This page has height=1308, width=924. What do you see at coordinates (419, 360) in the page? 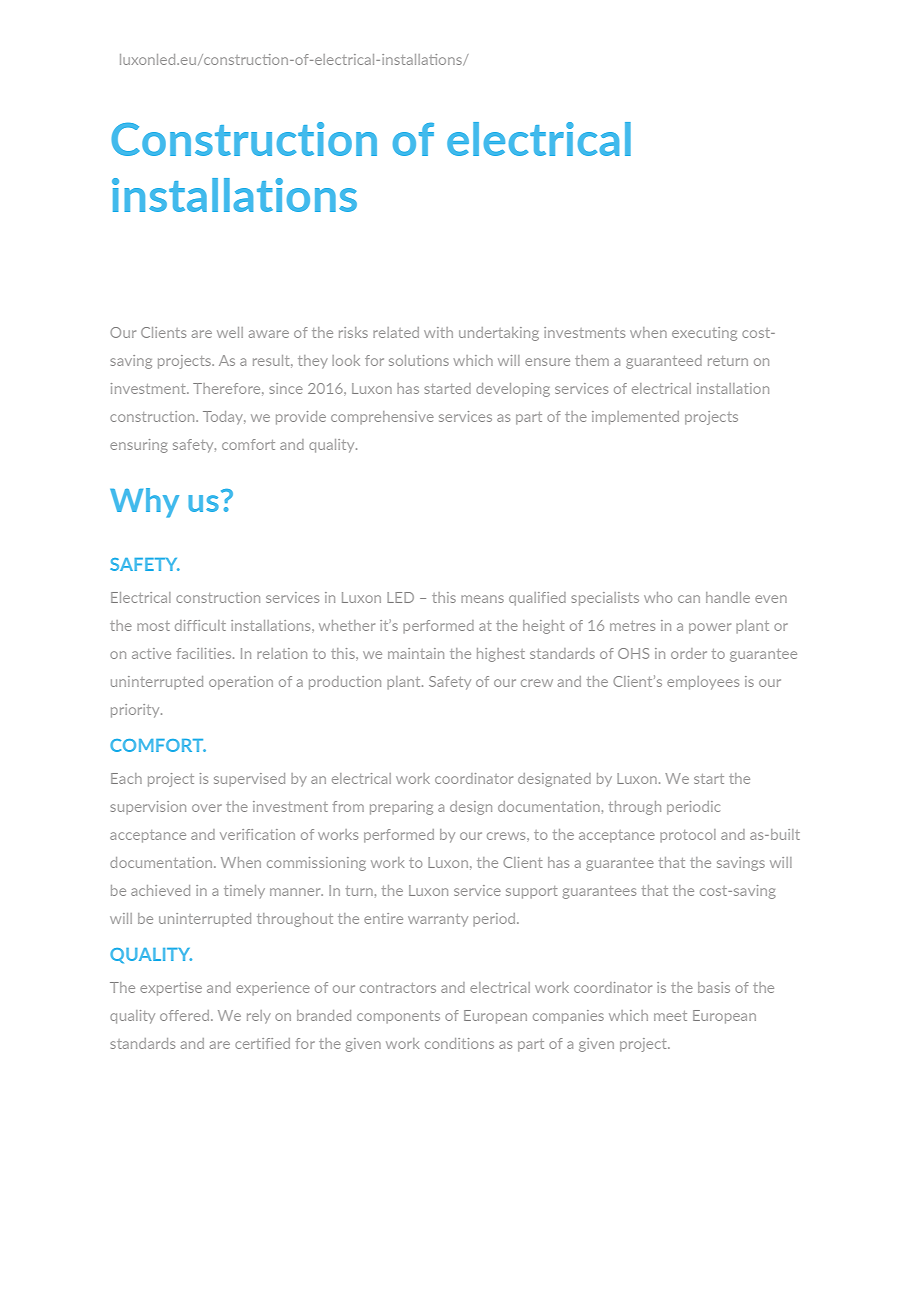
I see `solutions` at bounding box center [419, 360].
